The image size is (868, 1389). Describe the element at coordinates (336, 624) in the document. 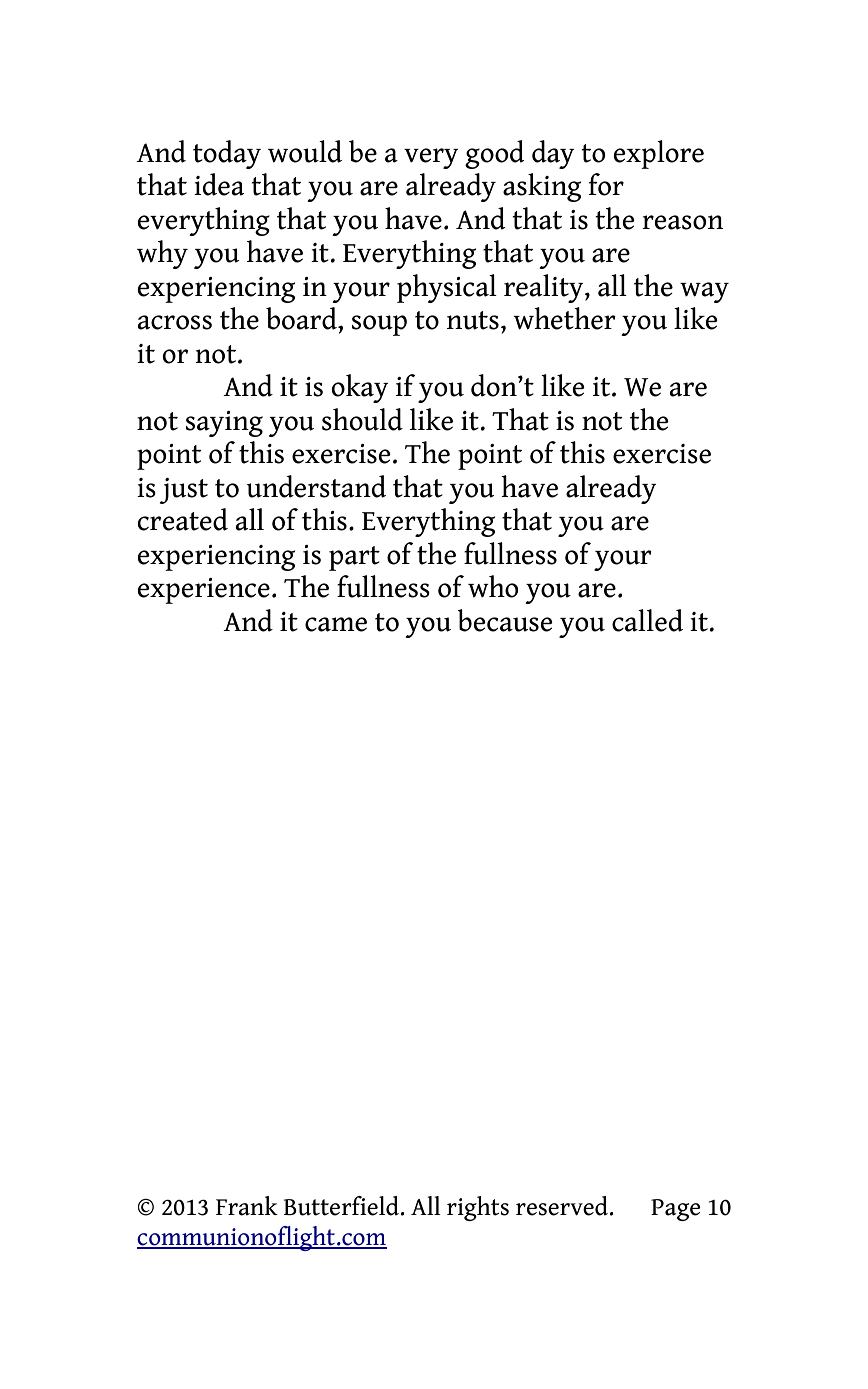

I see `came` at that location.
